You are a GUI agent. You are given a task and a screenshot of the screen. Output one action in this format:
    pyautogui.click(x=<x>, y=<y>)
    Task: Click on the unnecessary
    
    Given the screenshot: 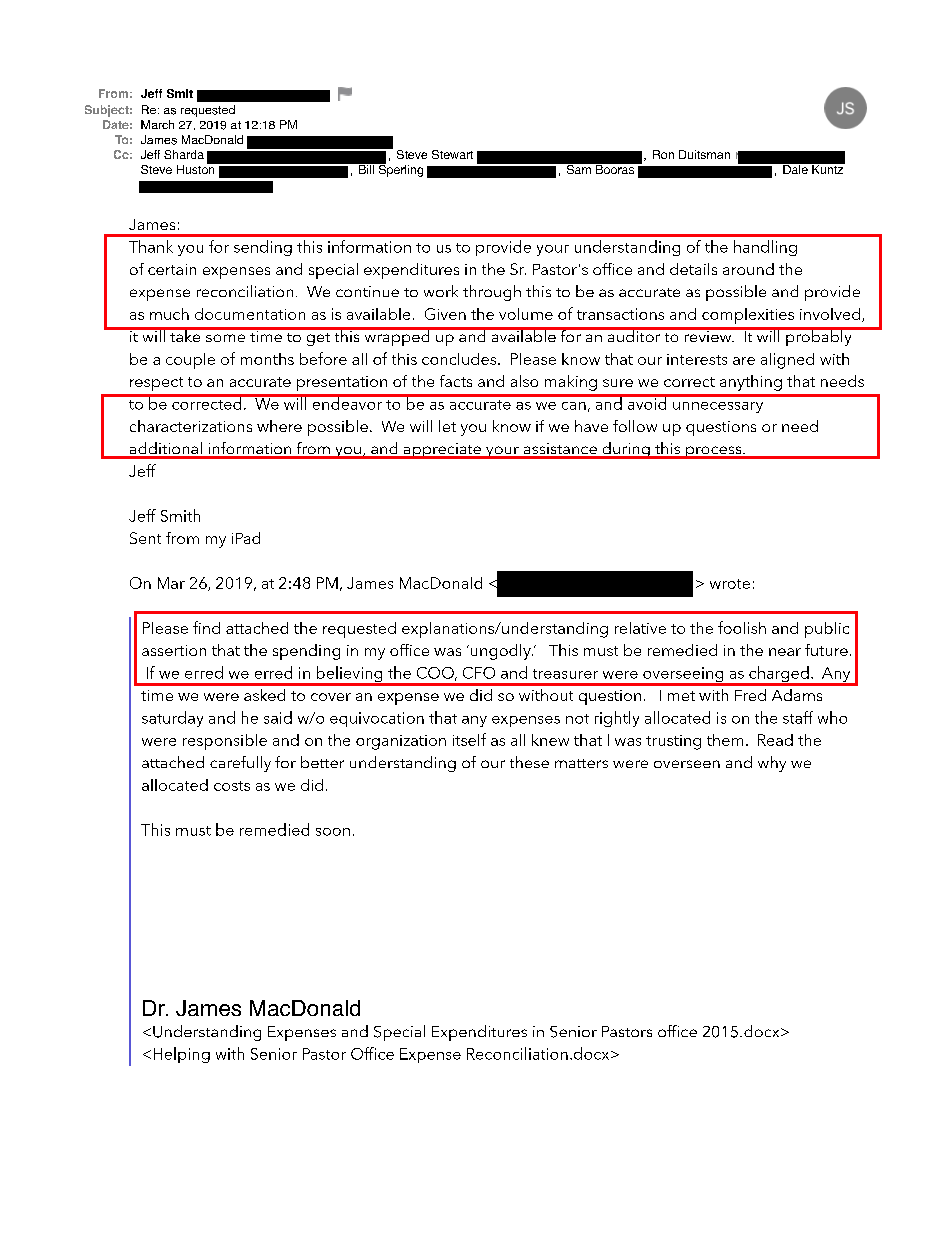 What is the action you would take?
    pyautogui.click(x=718, y=407)
